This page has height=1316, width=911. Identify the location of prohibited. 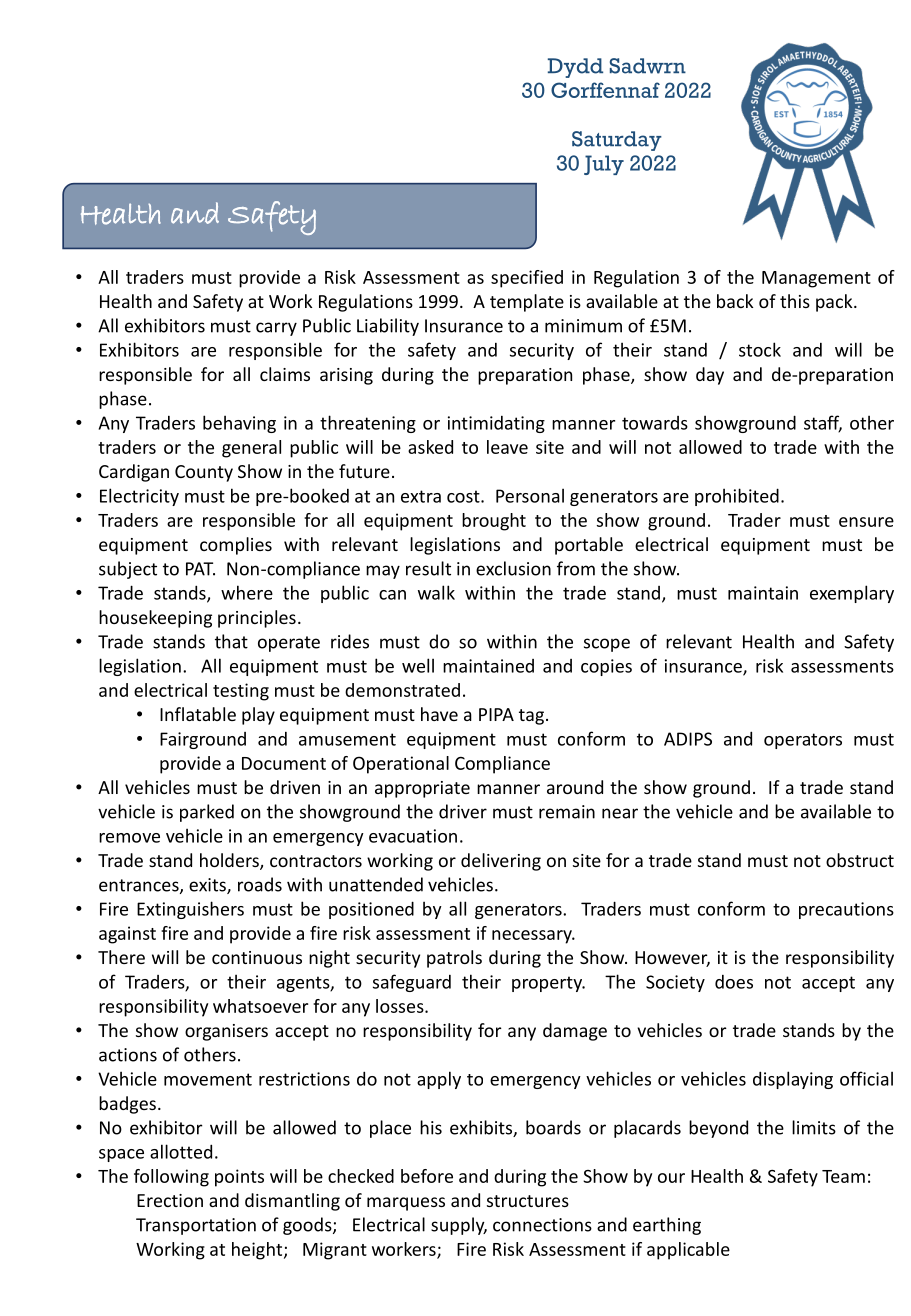
(737, 497).
